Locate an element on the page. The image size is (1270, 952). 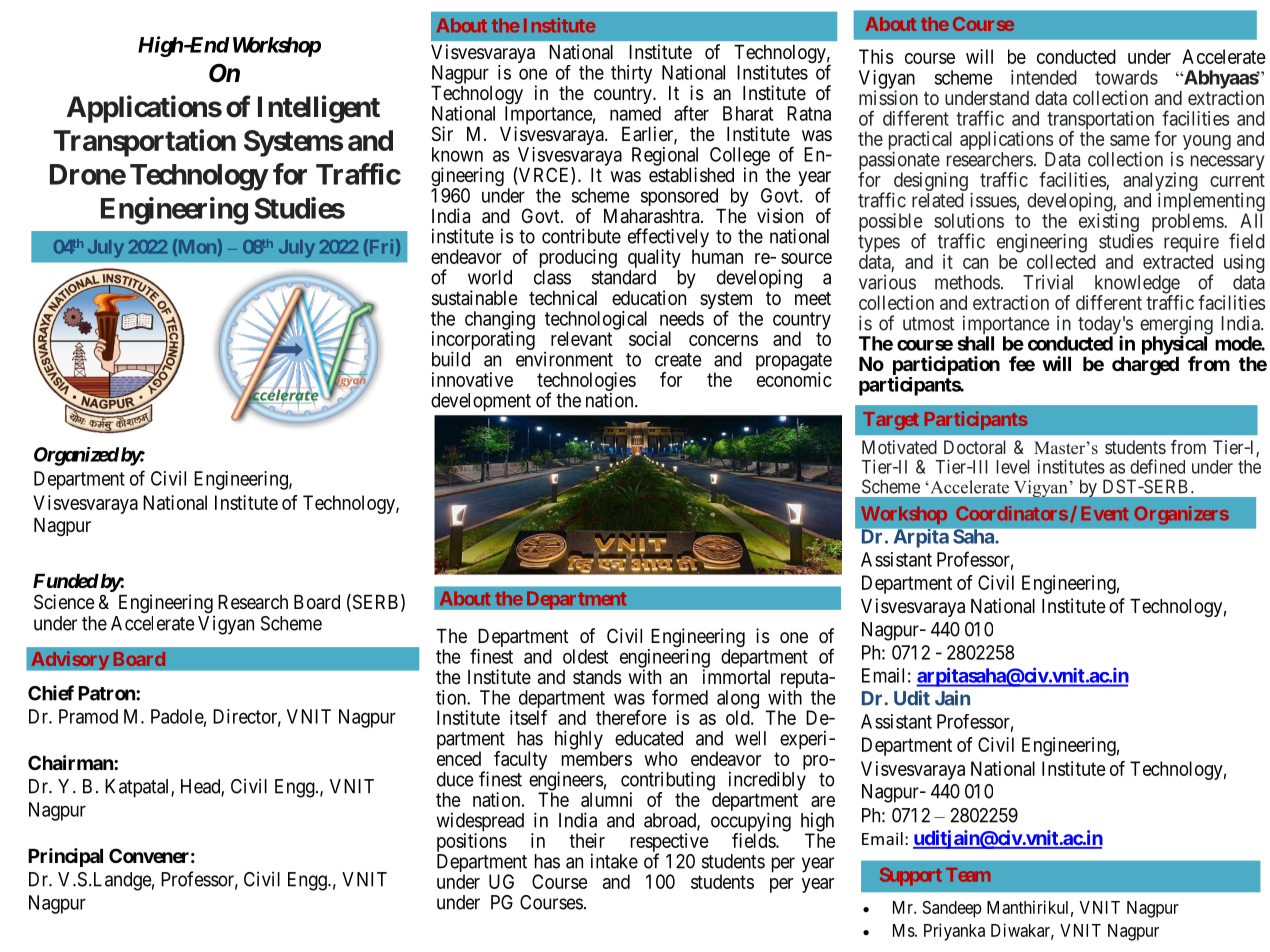
intake is located at coordinates (614, 861).
